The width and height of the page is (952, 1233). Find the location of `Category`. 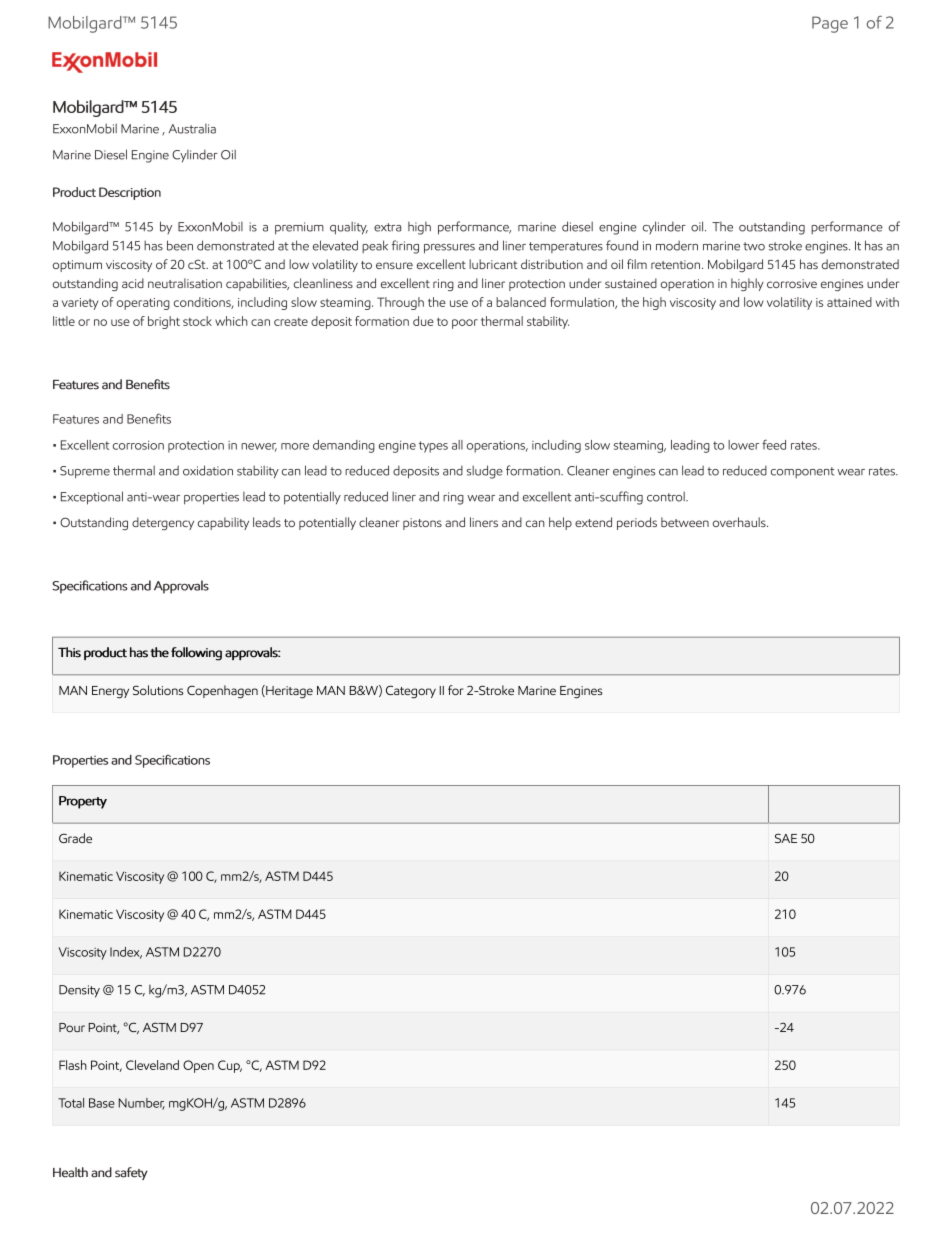

Category is located at coordinates (411, 692).
